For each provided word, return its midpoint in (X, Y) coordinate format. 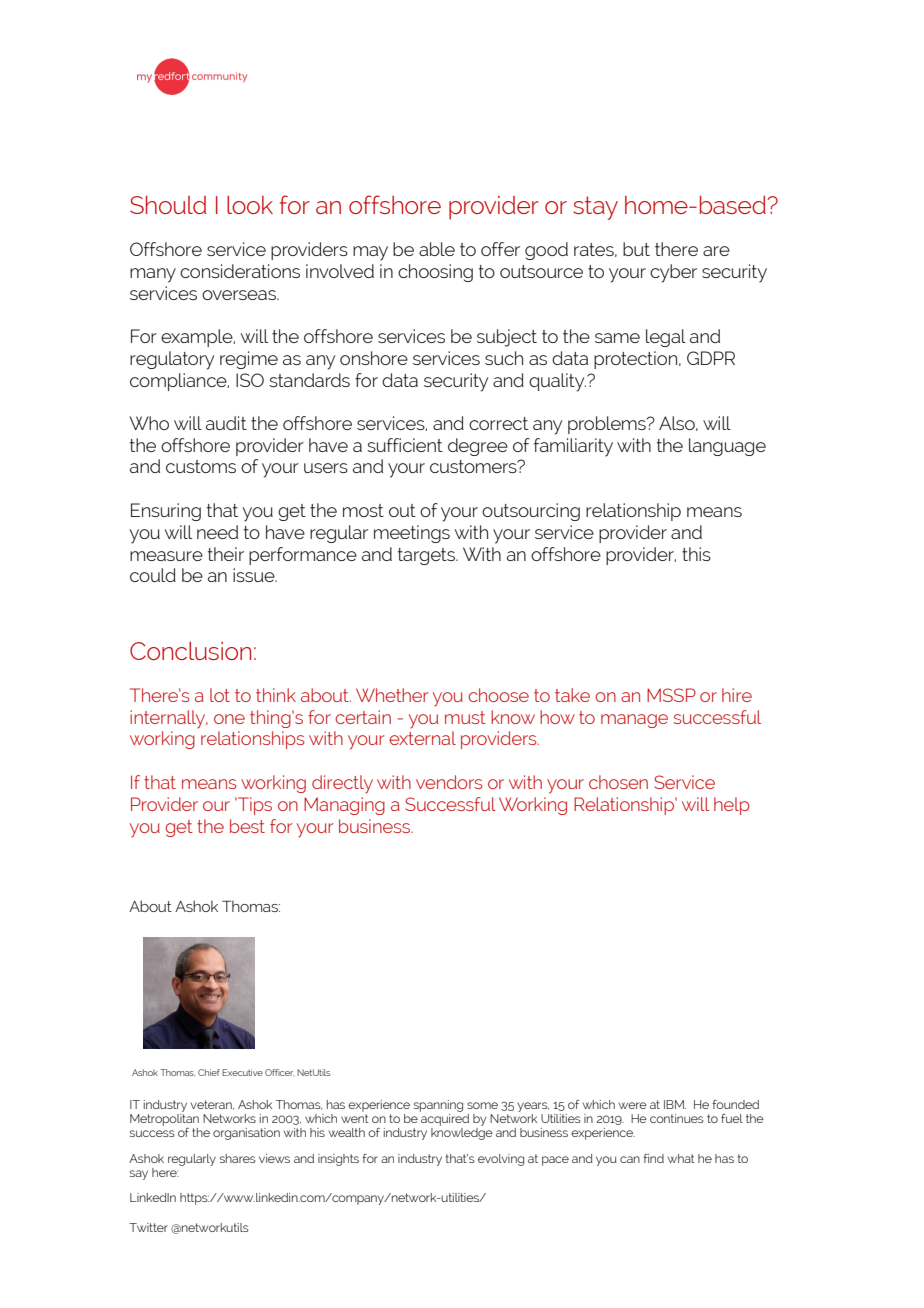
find (653, 1158)
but (636, 249)
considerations (240, 271)
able (437, 249)
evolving (501, 1160)
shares (238, 1158)
